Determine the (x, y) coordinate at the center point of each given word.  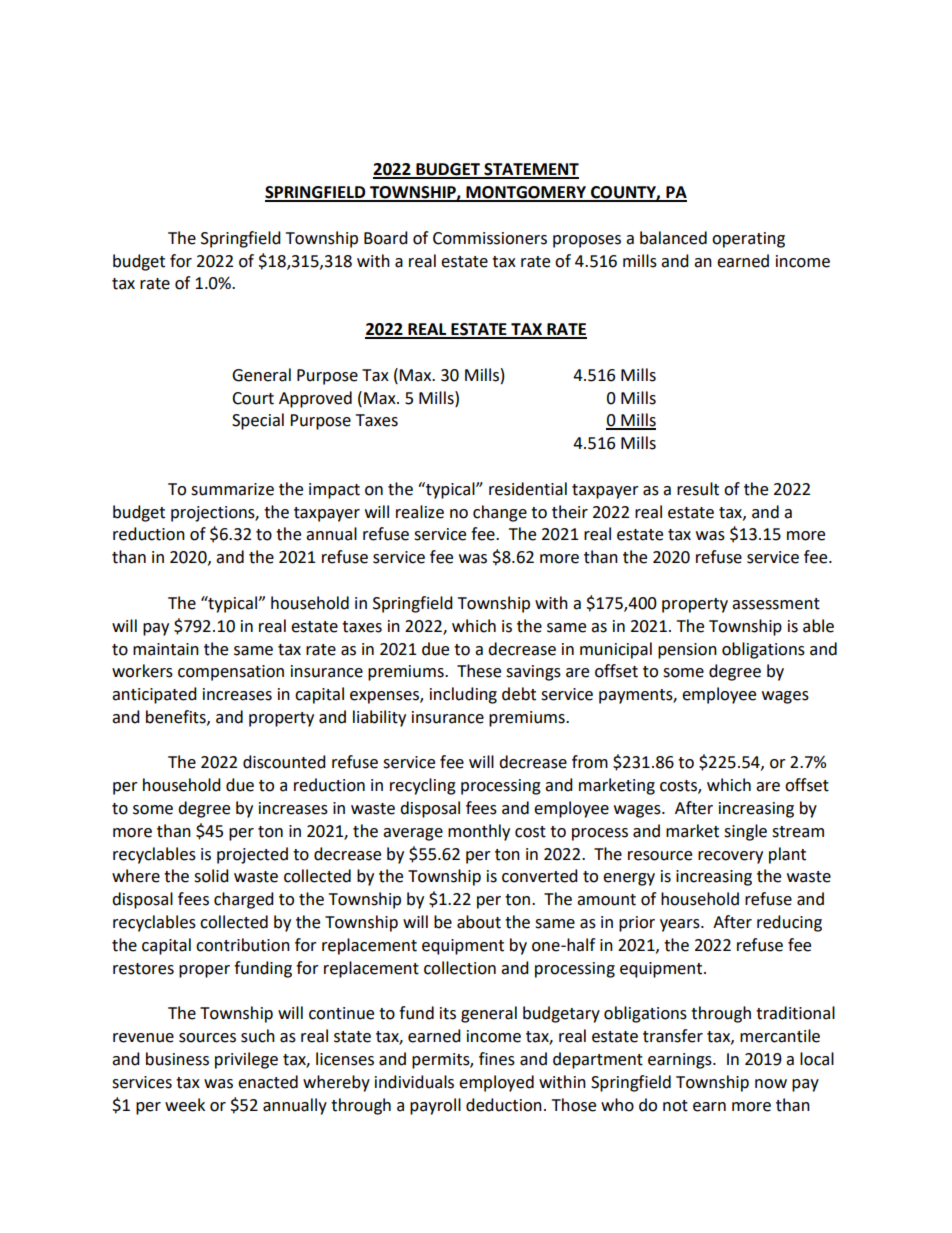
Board (386, 238)
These (479, 671)
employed (496, 1083)
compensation (231, 673)
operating (748, 240)
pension (687, 651)
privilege (246, 1060)
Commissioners (490, 238)
